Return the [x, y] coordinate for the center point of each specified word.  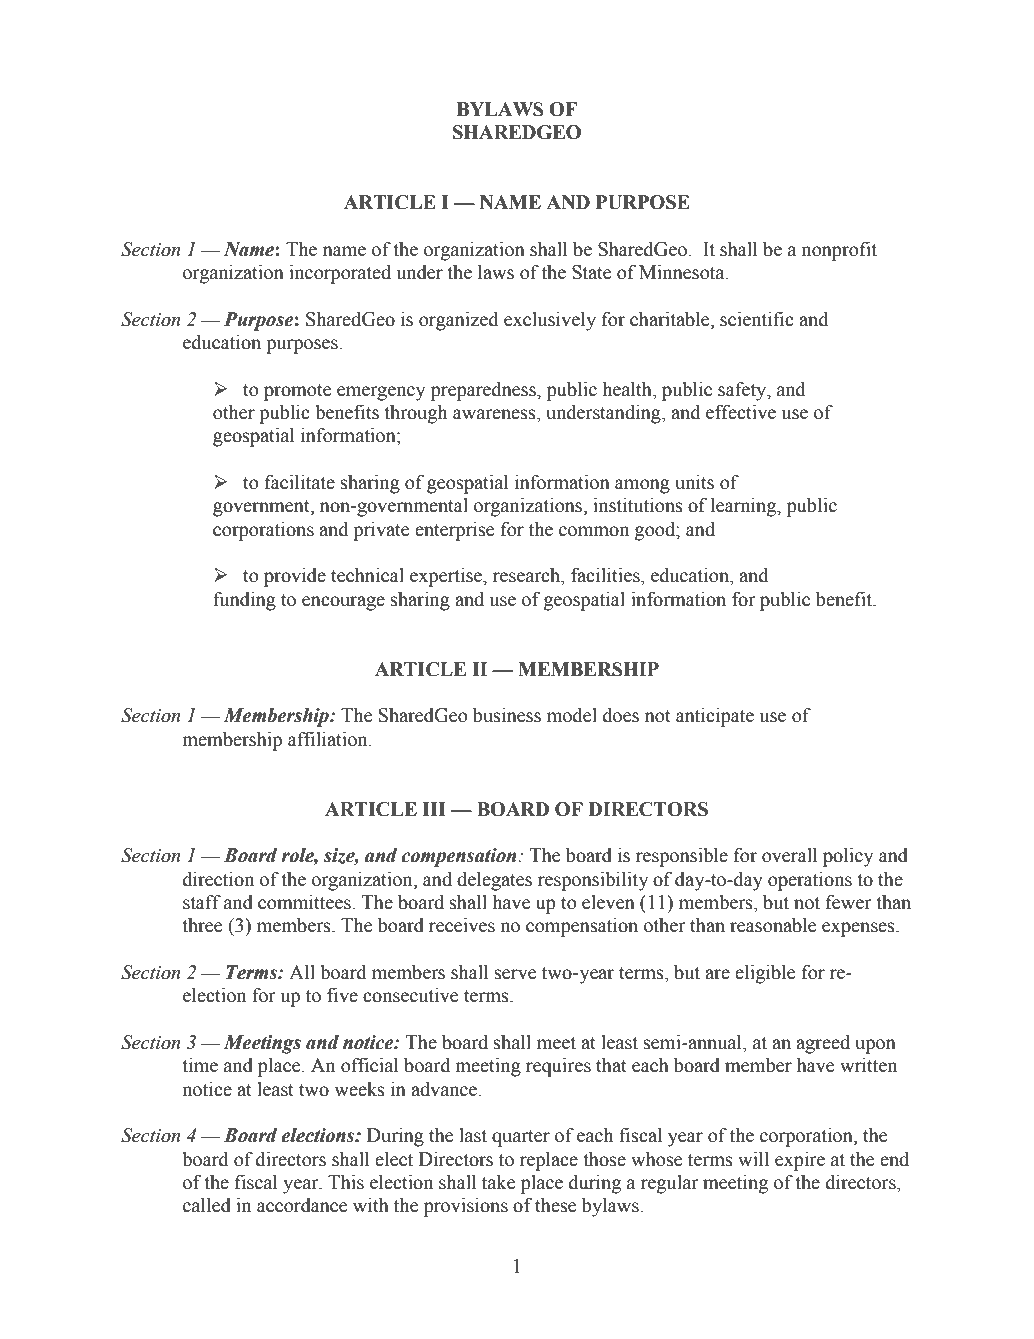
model [572, 715]
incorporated [340, 274]
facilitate [300, 482]
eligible [765, 974]
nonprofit [839, 251]
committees [305, 902]
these [555, 1205]
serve [515, 974]
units [695, 482]
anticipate [715, 717]
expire [800, 1161]
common [594, 531]
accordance [302, 1205]
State [591, 272]
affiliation [329, 739]
